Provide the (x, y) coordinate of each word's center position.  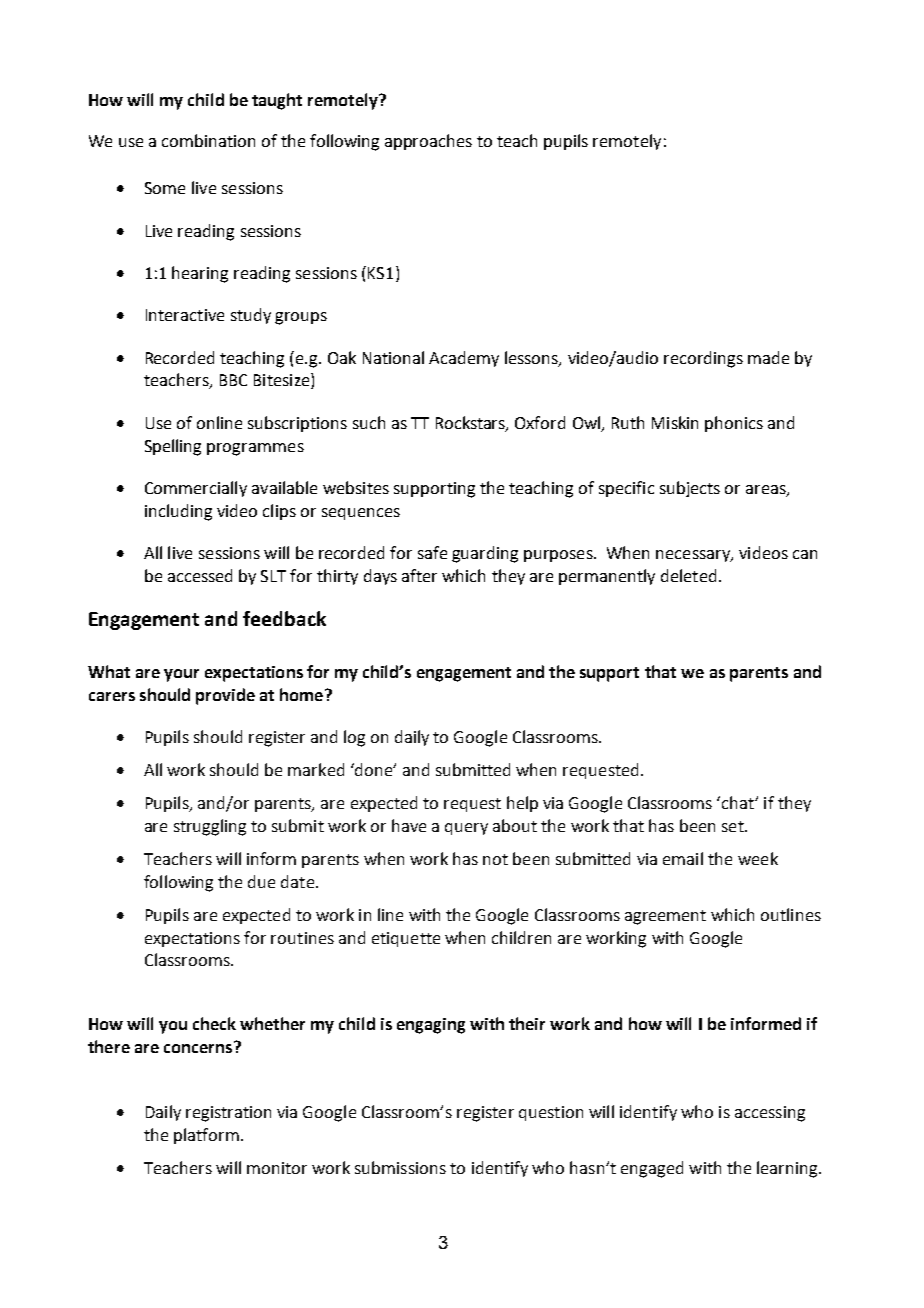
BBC (233, 380)
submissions (400, 1167)
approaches (428, 142)
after (419, 575)
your (181, 675)
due (261, 881)
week (758, 858)
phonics (734, 424)
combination (208, 140)
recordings (703, 359)
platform (206, 1136)
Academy (464, 359)
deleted (688, 575)
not (495, 859)
